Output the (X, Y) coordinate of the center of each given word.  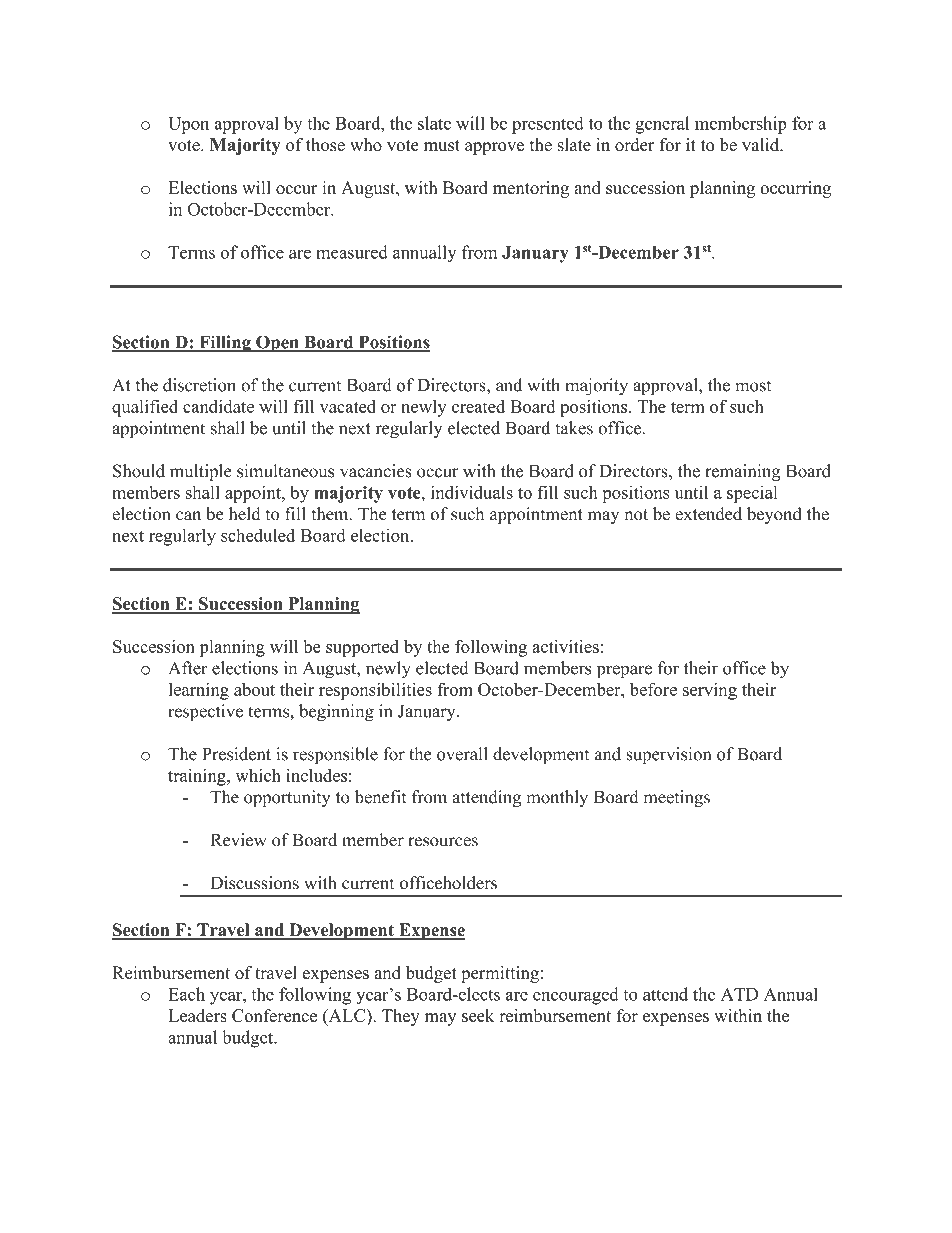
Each (186, 994)
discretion (199, 385)
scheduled (258, 535)
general (662, 125)
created (478, 406)
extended (708, 514)
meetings (676, 798)
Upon (188, 125)
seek (478, 1015)
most (753, 386)
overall (462, 754)
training (198, 777)
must (442, 145)
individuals (472, 492)
